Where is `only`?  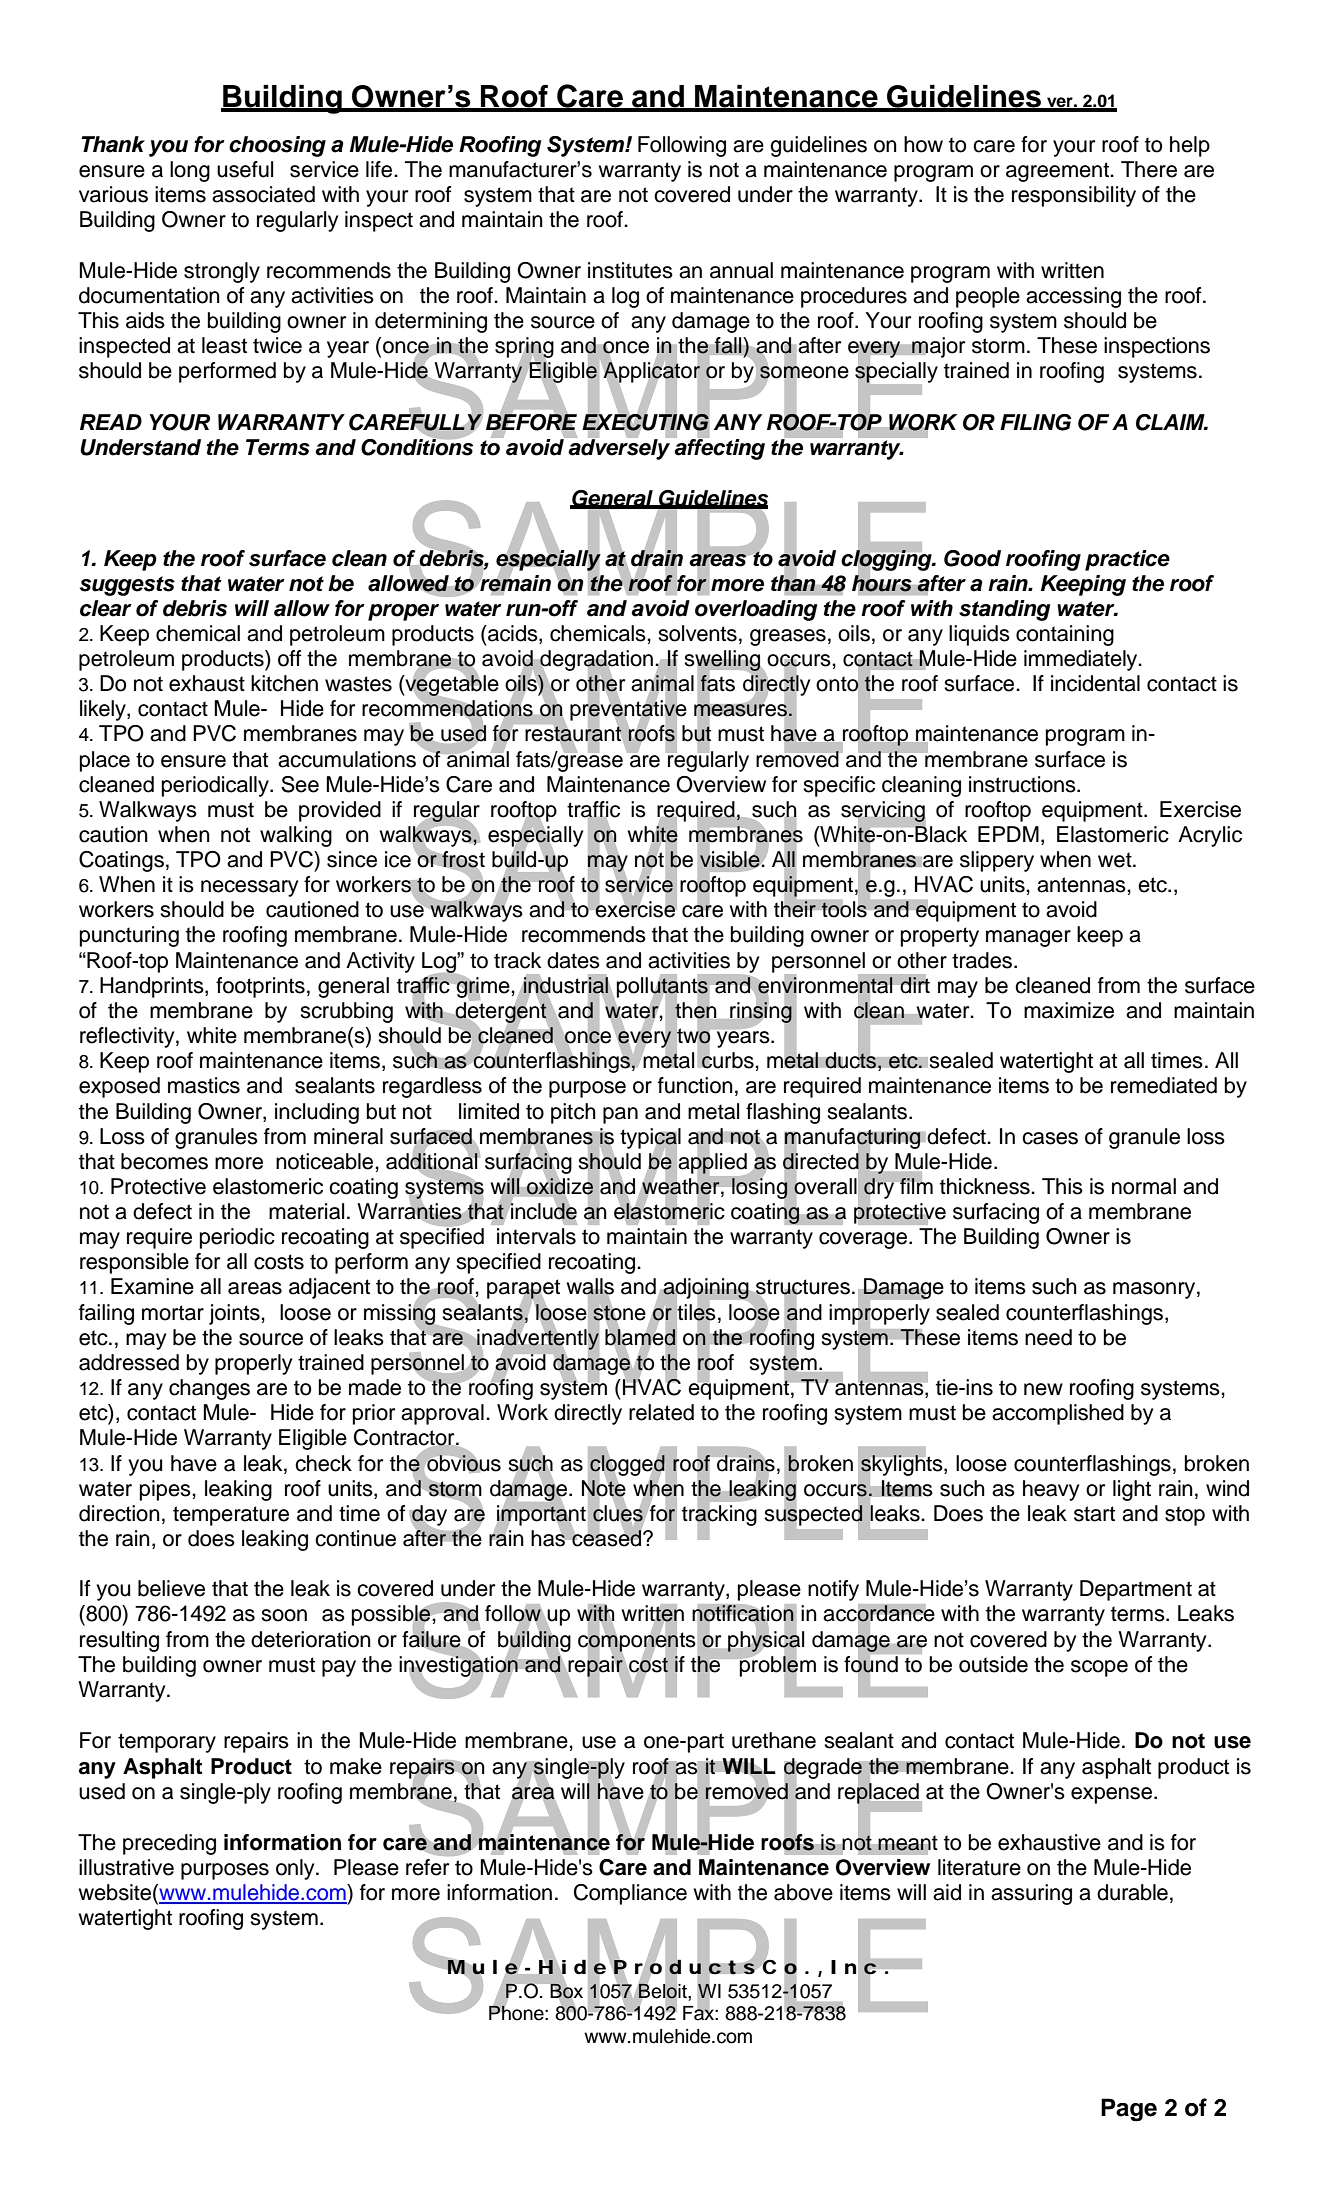 only is located at coordinates (296, 1869).
